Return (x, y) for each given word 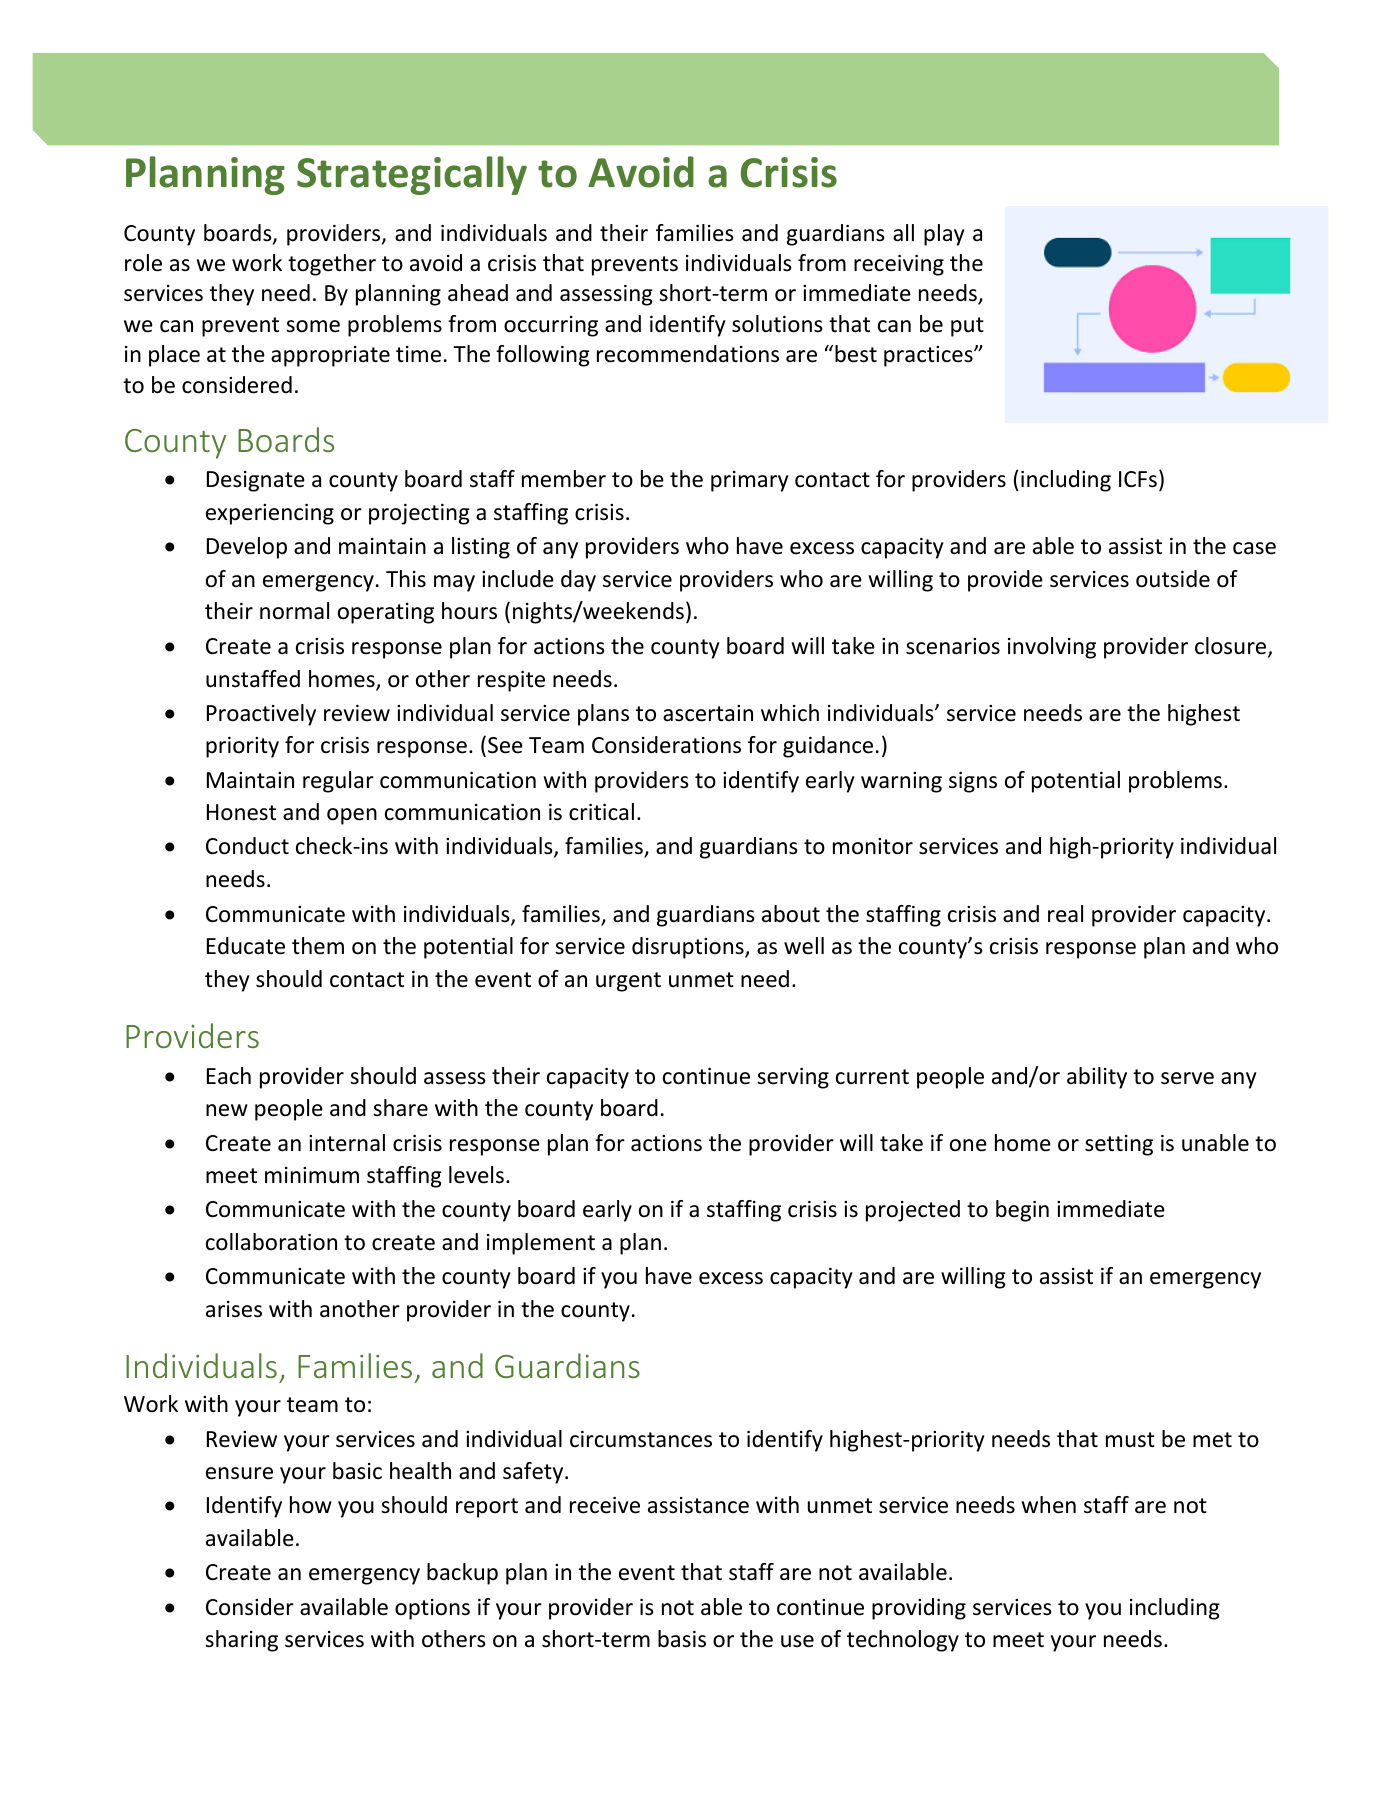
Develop (247, 548)
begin (1022, 1211)
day (578, 581)
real (1065, 914)
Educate (246, 946)
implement (541, 1244)
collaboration (271, 1242)
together (332, 265)
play (944, 235)
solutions (777, 324)
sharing (241, 1641)
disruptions (689, 948)
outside (1173, 579)
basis (682, 1639)
